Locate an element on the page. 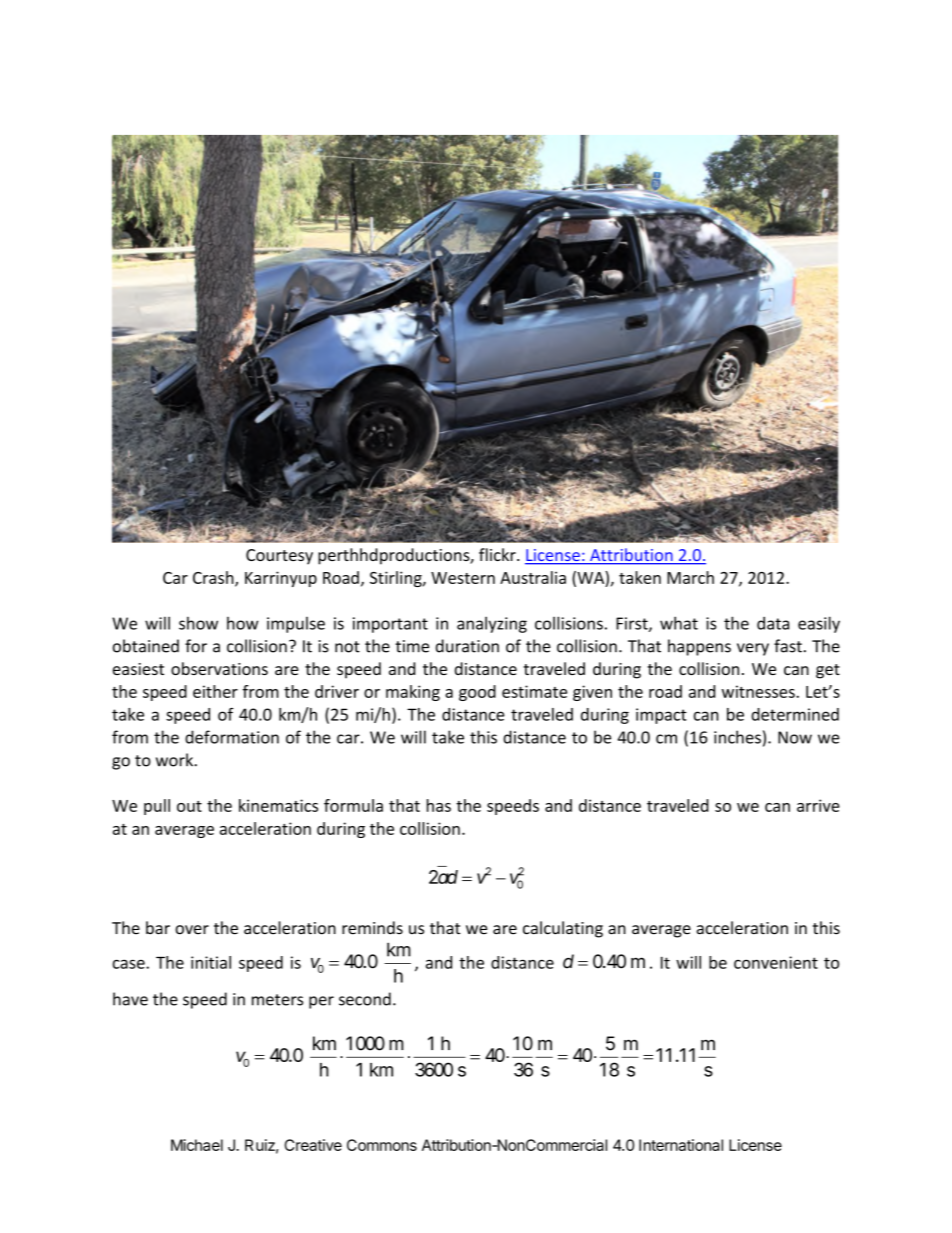 Image resolution: width=952 pixels, height=1233 pixels. inches is located at coordinates (737, 737).
